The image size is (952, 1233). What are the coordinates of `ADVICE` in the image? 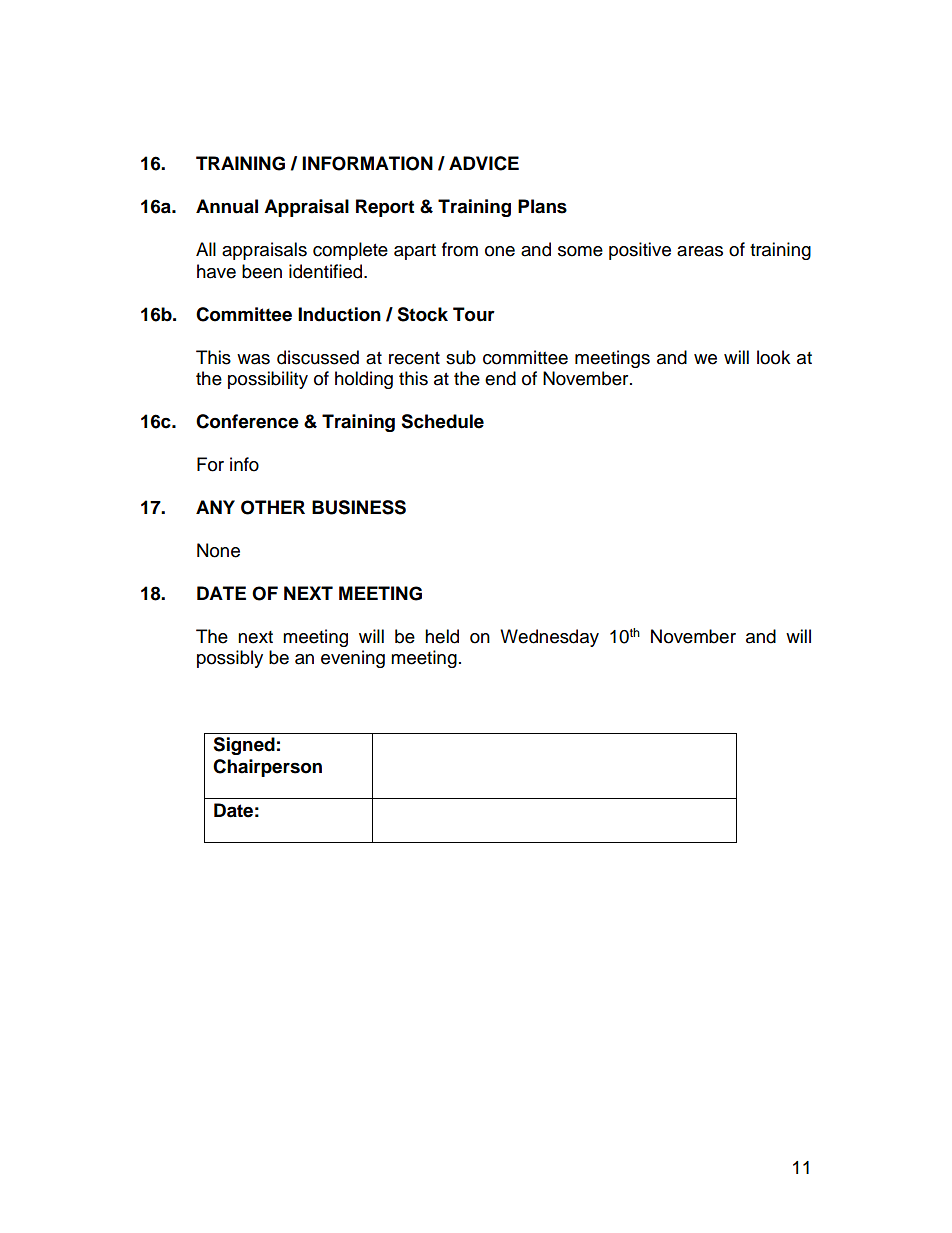 It's located at (484, 163).
